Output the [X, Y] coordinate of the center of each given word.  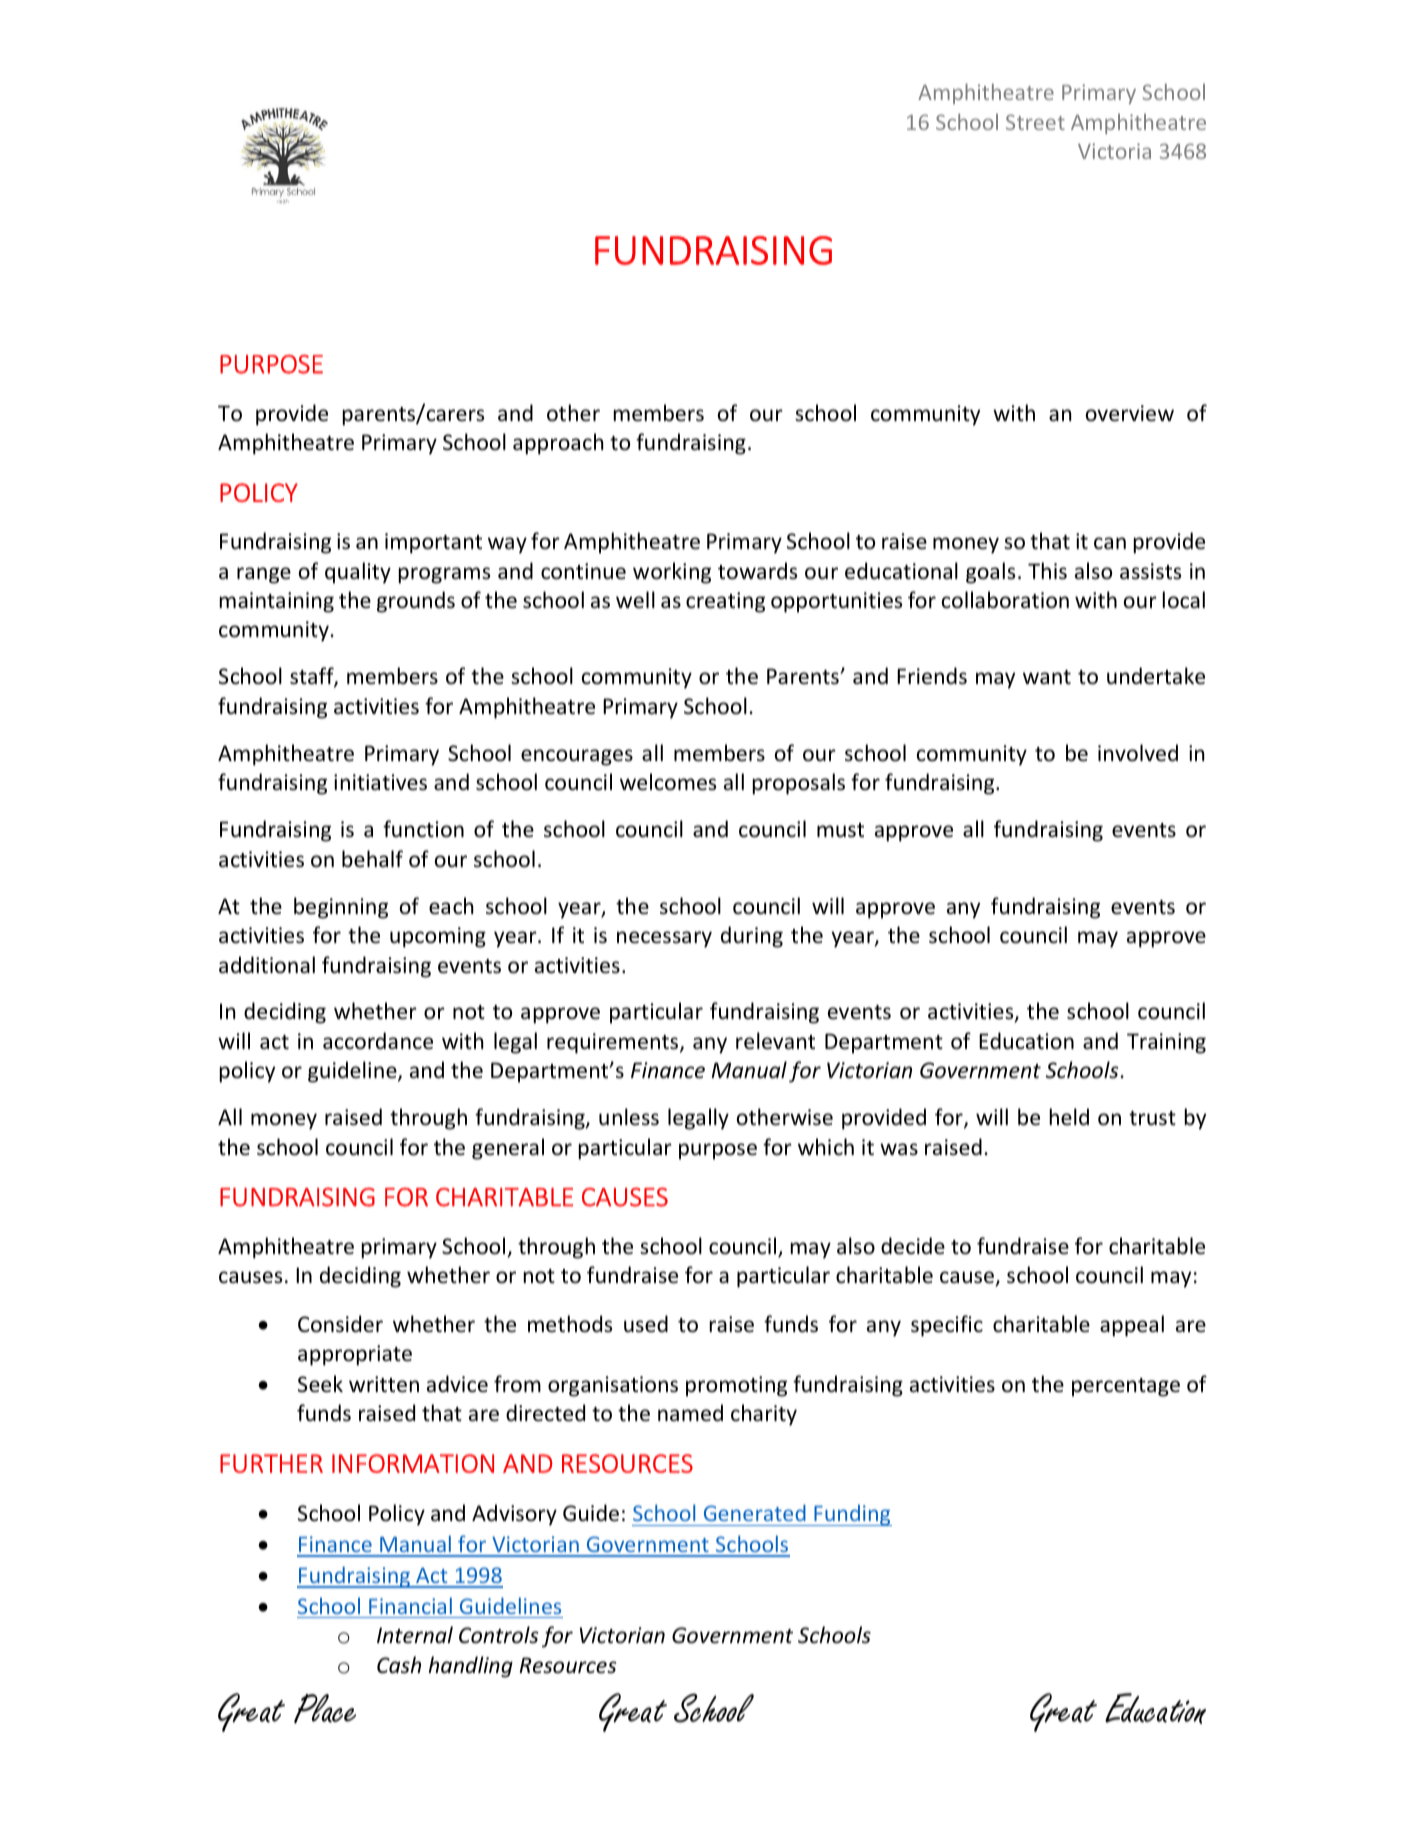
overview [1130, 413]
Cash [399, 1664]
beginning [341, 908]
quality [358, 573]
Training [1166, 1043]
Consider [340, 1324]
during [752, 937]
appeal [1132, 1326]
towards [757, 571]
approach [558, 444]
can [1110, 543]
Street [1035, 122]
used [646, 1323]
